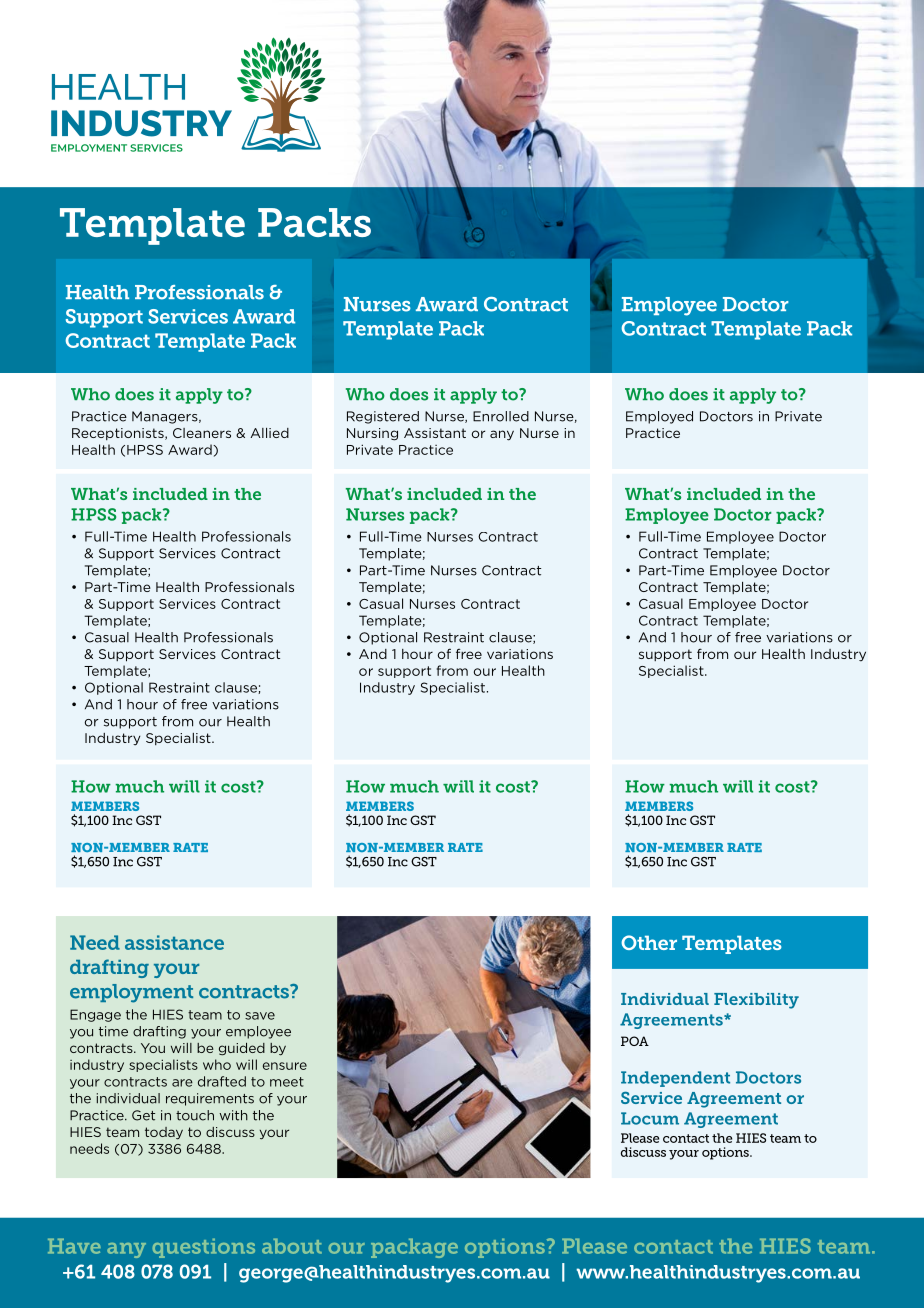 This document has width=924, height=1308. What do you see at coordinates (174, 942) in the document?
I see `assistance` at bounding box center [174, 942].
